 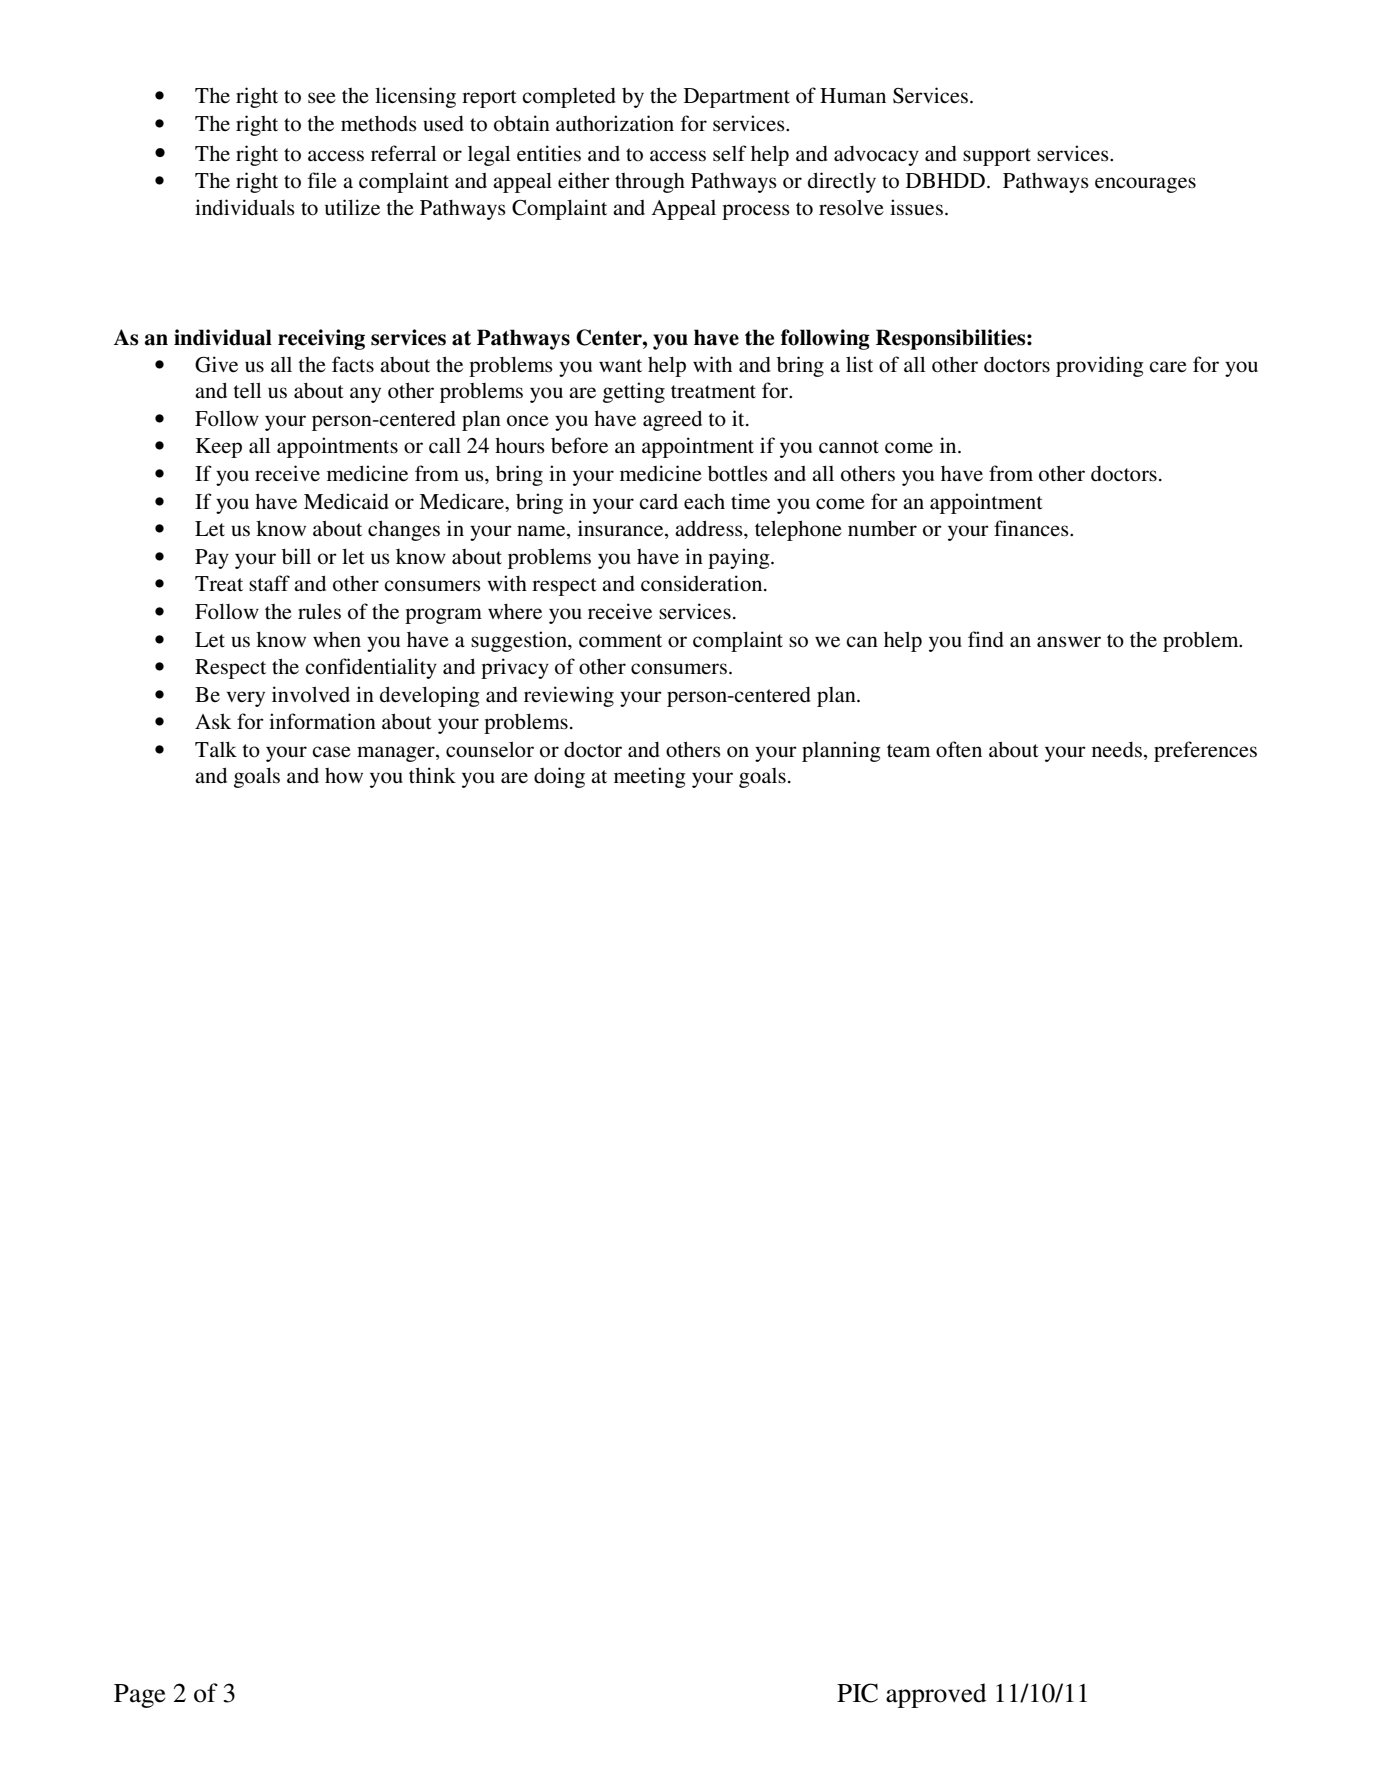 What do you see at coordinates (650, 777) in the screenshot?
I see `meeting` at bounding box center [650, 777].
